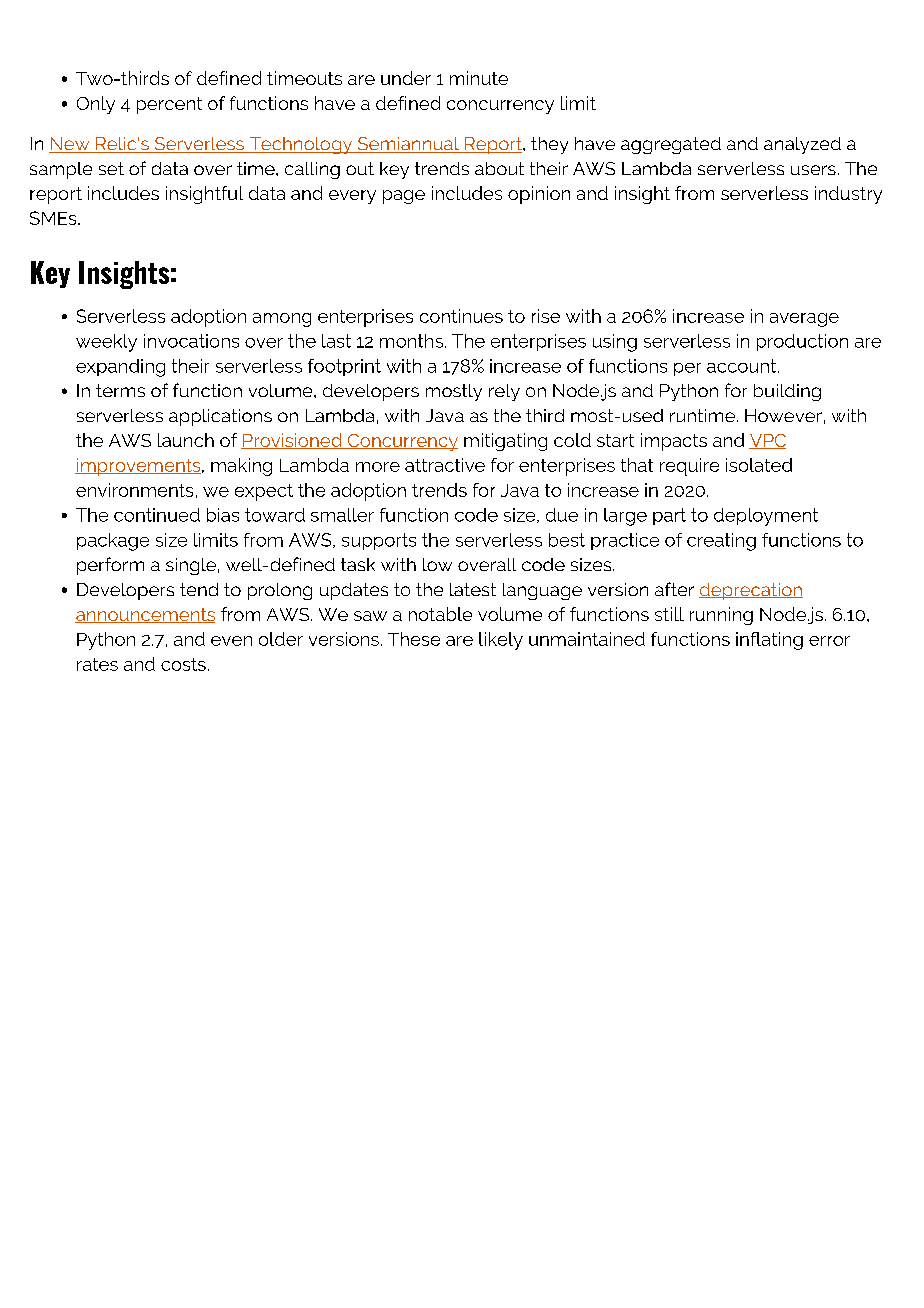  What do you see at coordinates (120, 368) in the page?
I see `expanding` at bounding box center [120, 368].
